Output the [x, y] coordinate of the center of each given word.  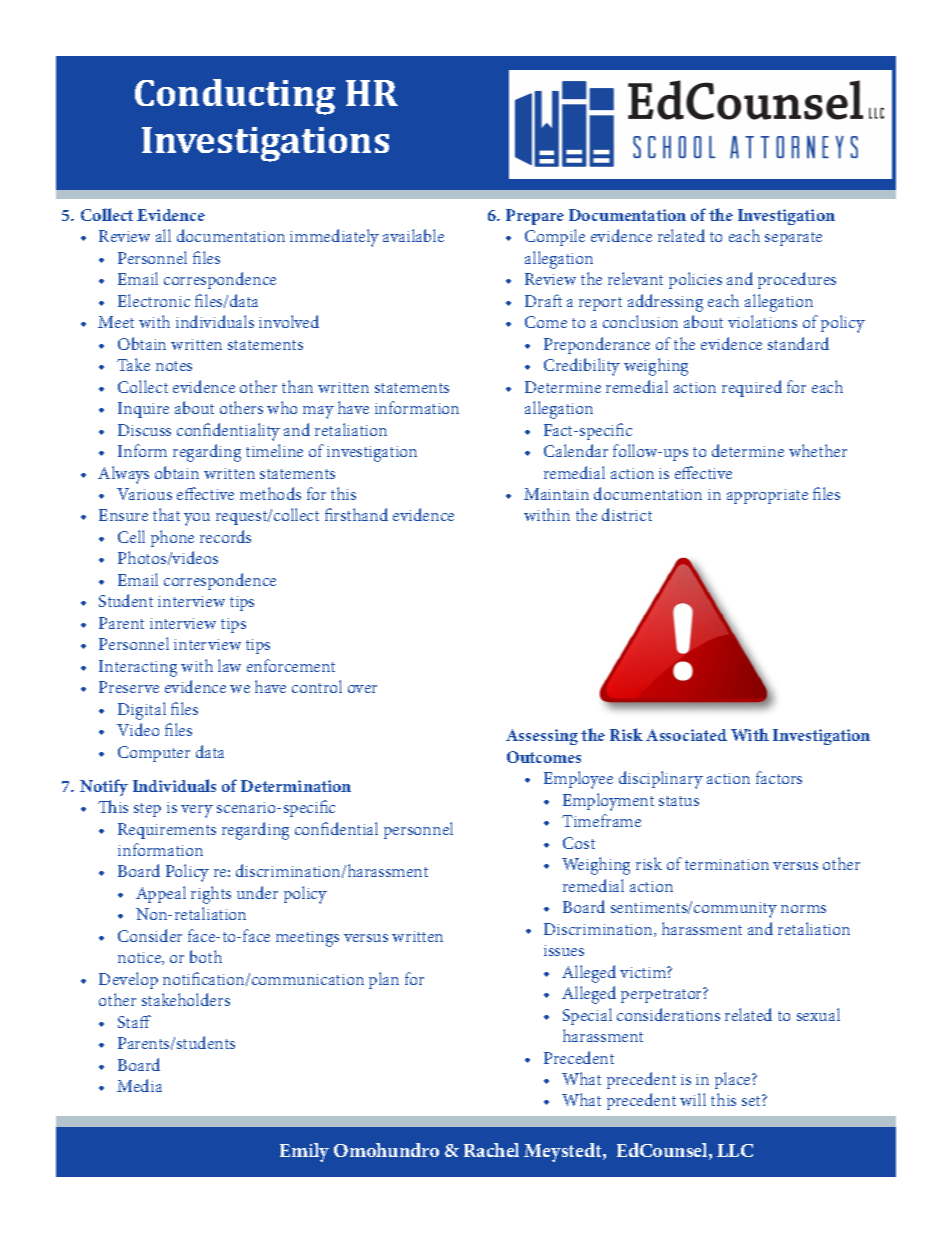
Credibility [582, 367]
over [362, 689]
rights [211, 895]
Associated [686, 735]
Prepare [535, 217]
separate [793, 239]
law [229, 665]
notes [174, 366]
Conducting [235, 97]
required [752, 388]
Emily [304, 1152]
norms [803, 909]
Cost [579, 843]
